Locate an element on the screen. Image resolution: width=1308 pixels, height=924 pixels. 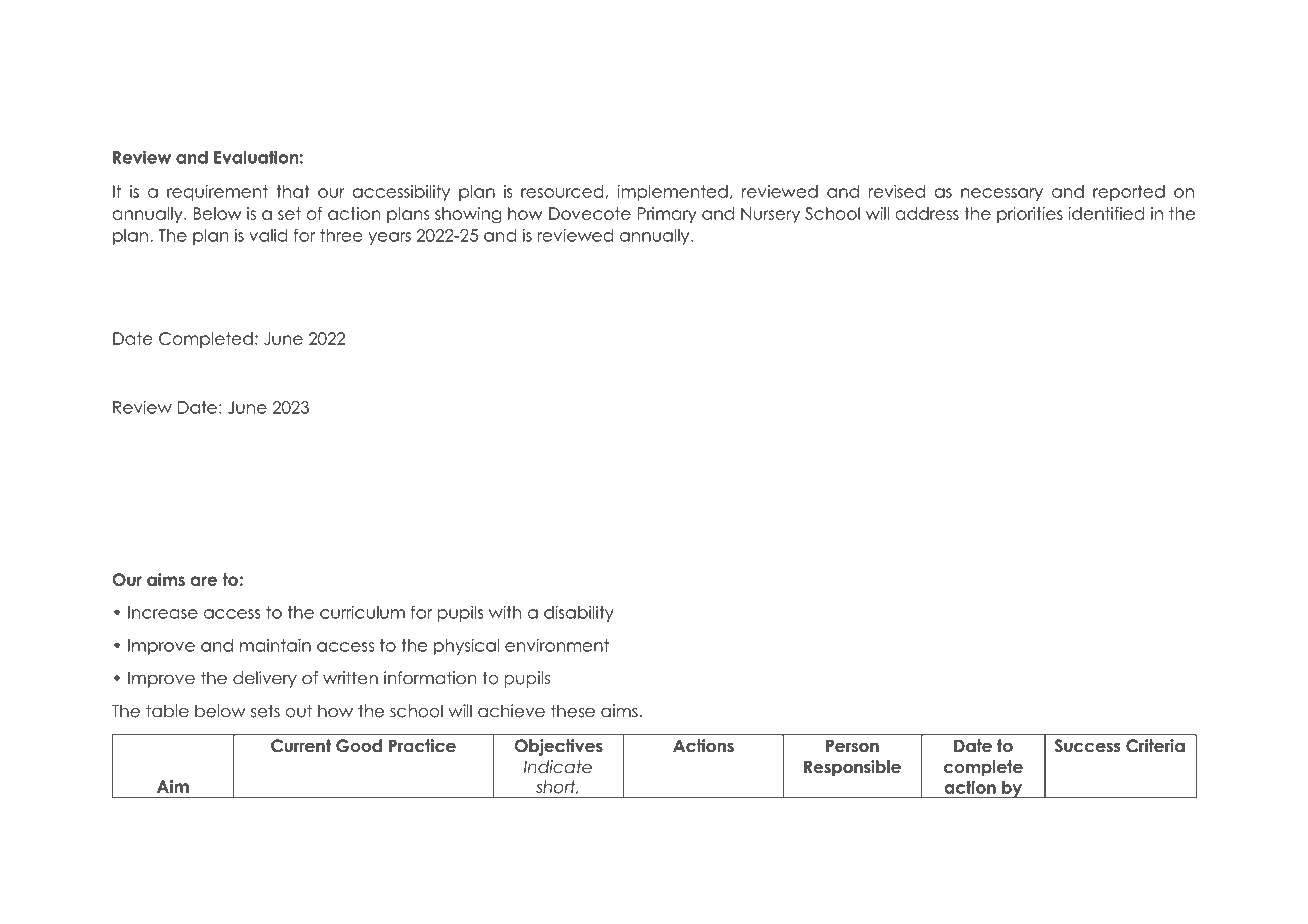
maintain is located at coordinates (275, 645).
